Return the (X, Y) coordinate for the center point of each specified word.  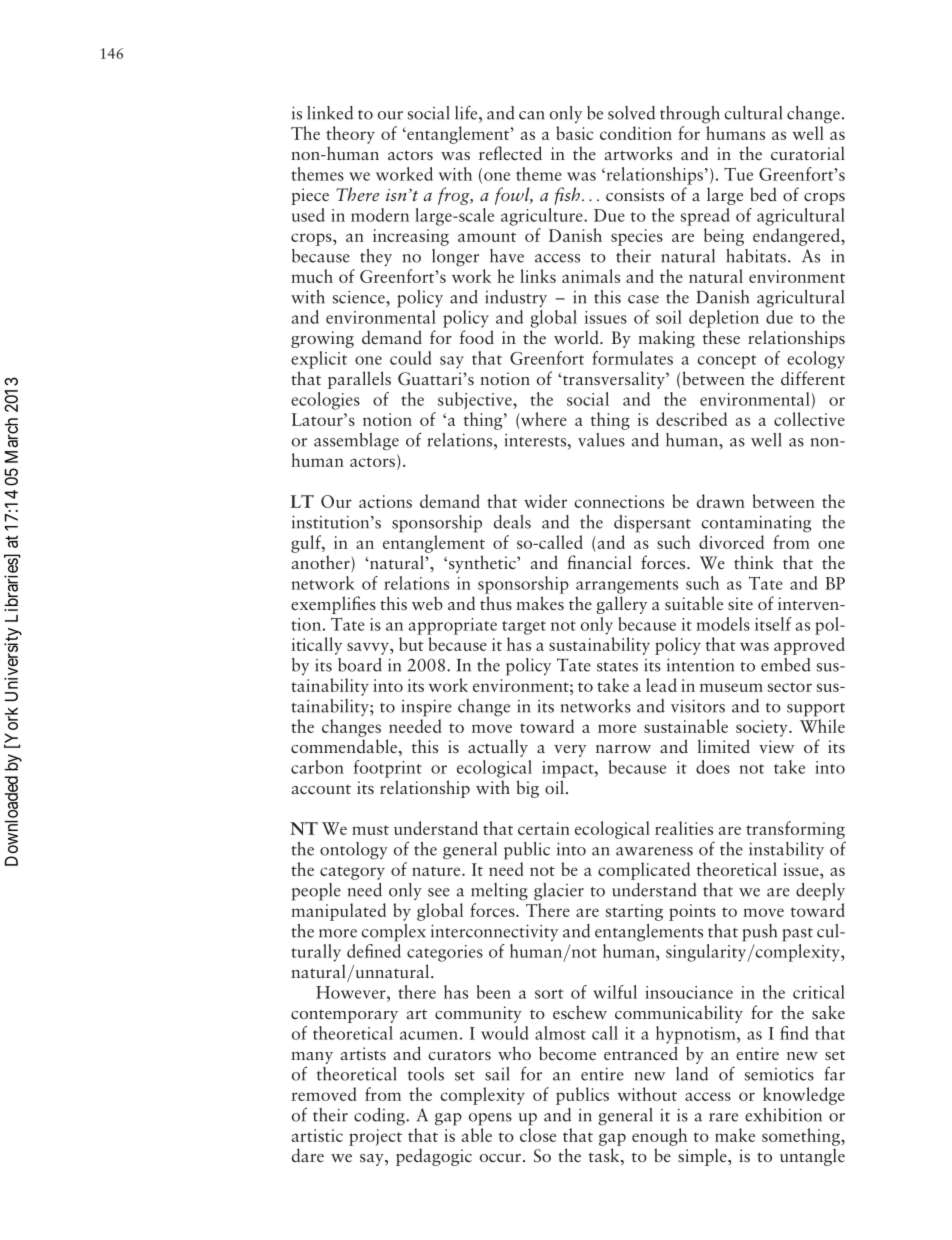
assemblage (356, 442)
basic (574, 133)
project (375, 1137)
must (370, 830)
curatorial (808, 153)
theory (350, 135)
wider (545, 501)
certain (544, 828)
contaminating (756, 524)
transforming (795, 830)
